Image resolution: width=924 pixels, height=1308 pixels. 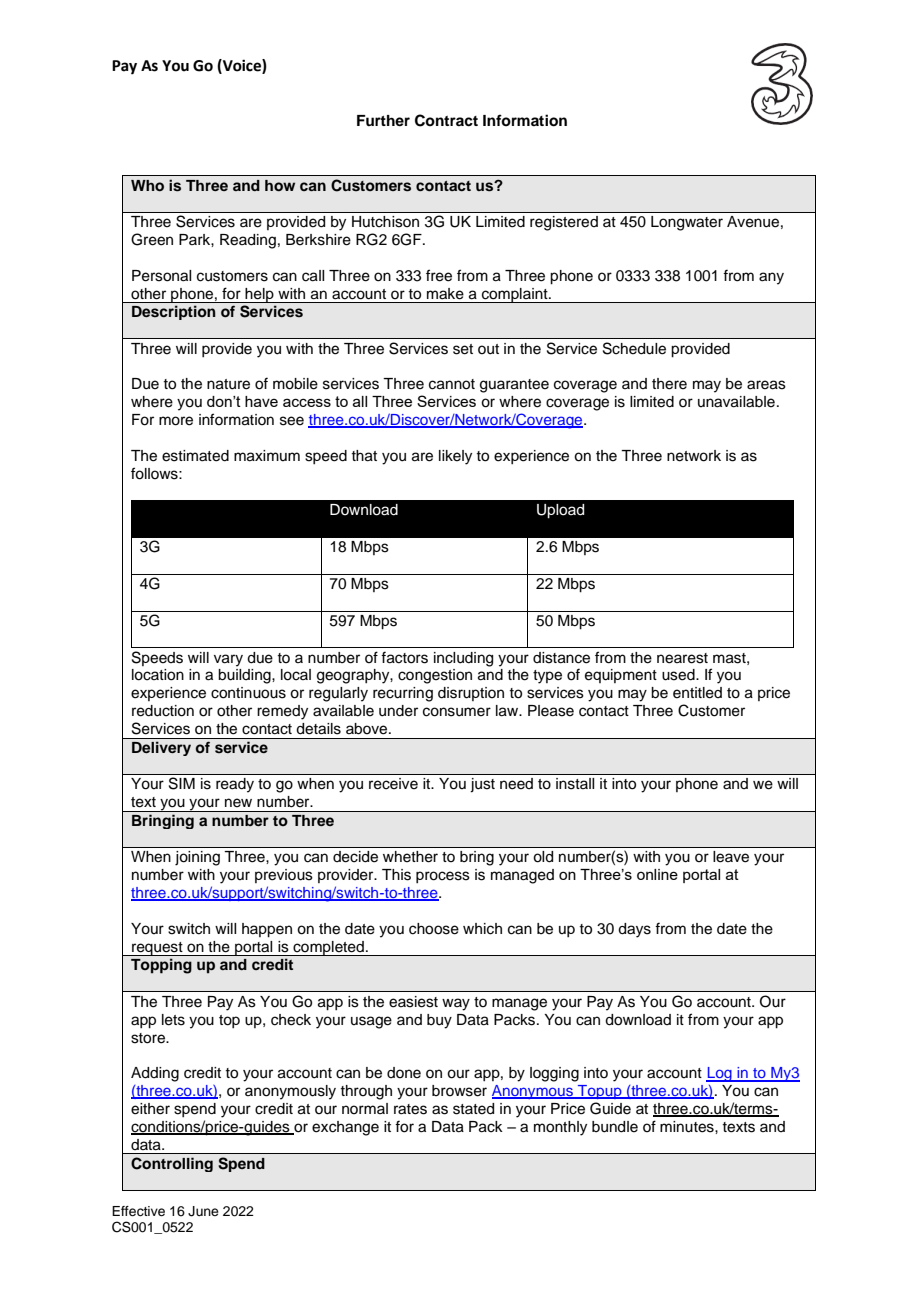 I want to click on congestion, so click(x=435, y=676).
